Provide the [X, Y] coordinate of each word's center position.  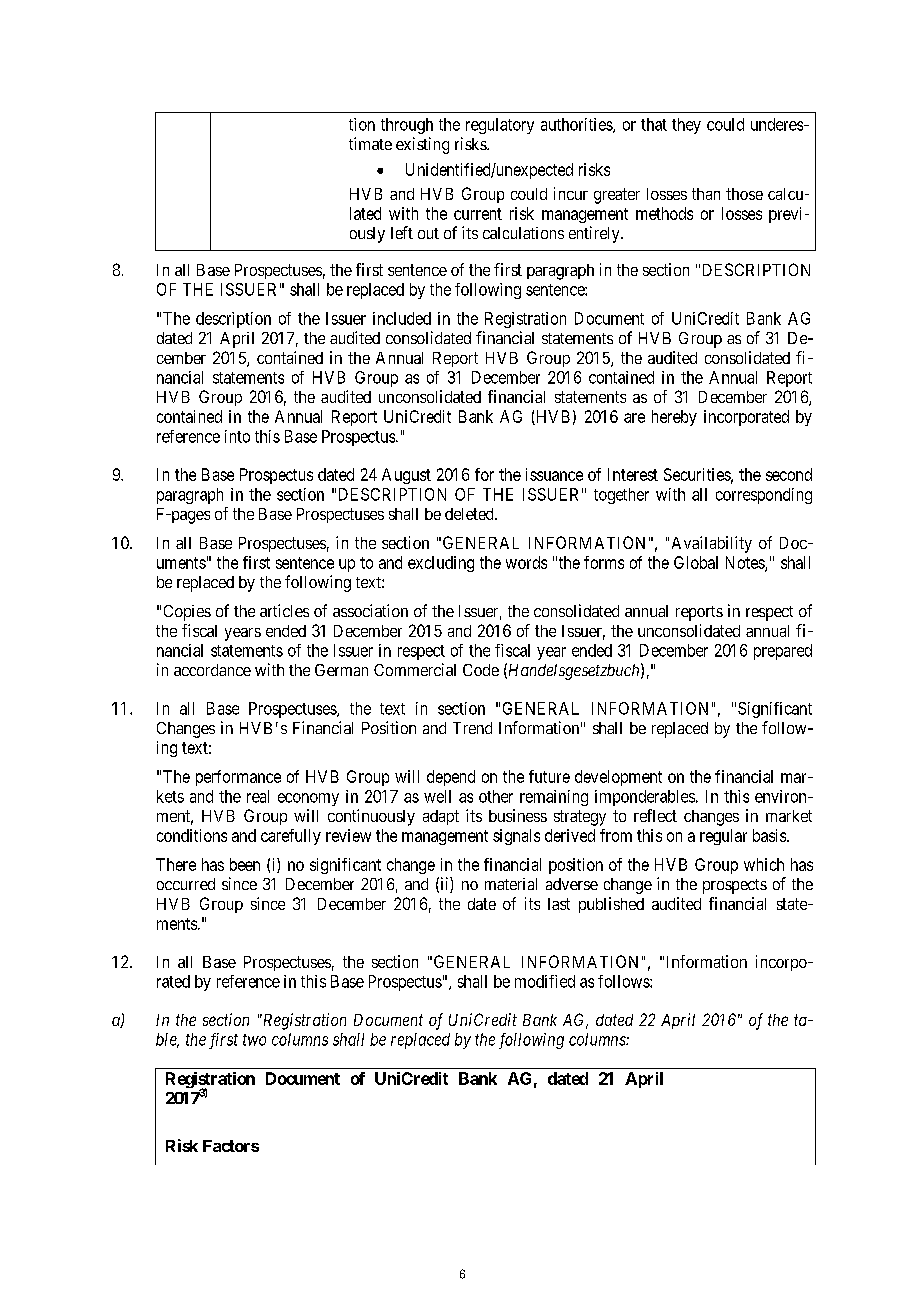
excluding [441, 564]
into [237, 436]
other [496, 796]
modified [545, 981]
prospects [735, 886]
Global [696, 562]
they [686, 126]
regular [723, 837]
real [258, 796]
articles [284, 610]
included [402, 318]
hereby [674, 418]
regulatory [500, 126]
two [254, 1040]
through [407, 126]
